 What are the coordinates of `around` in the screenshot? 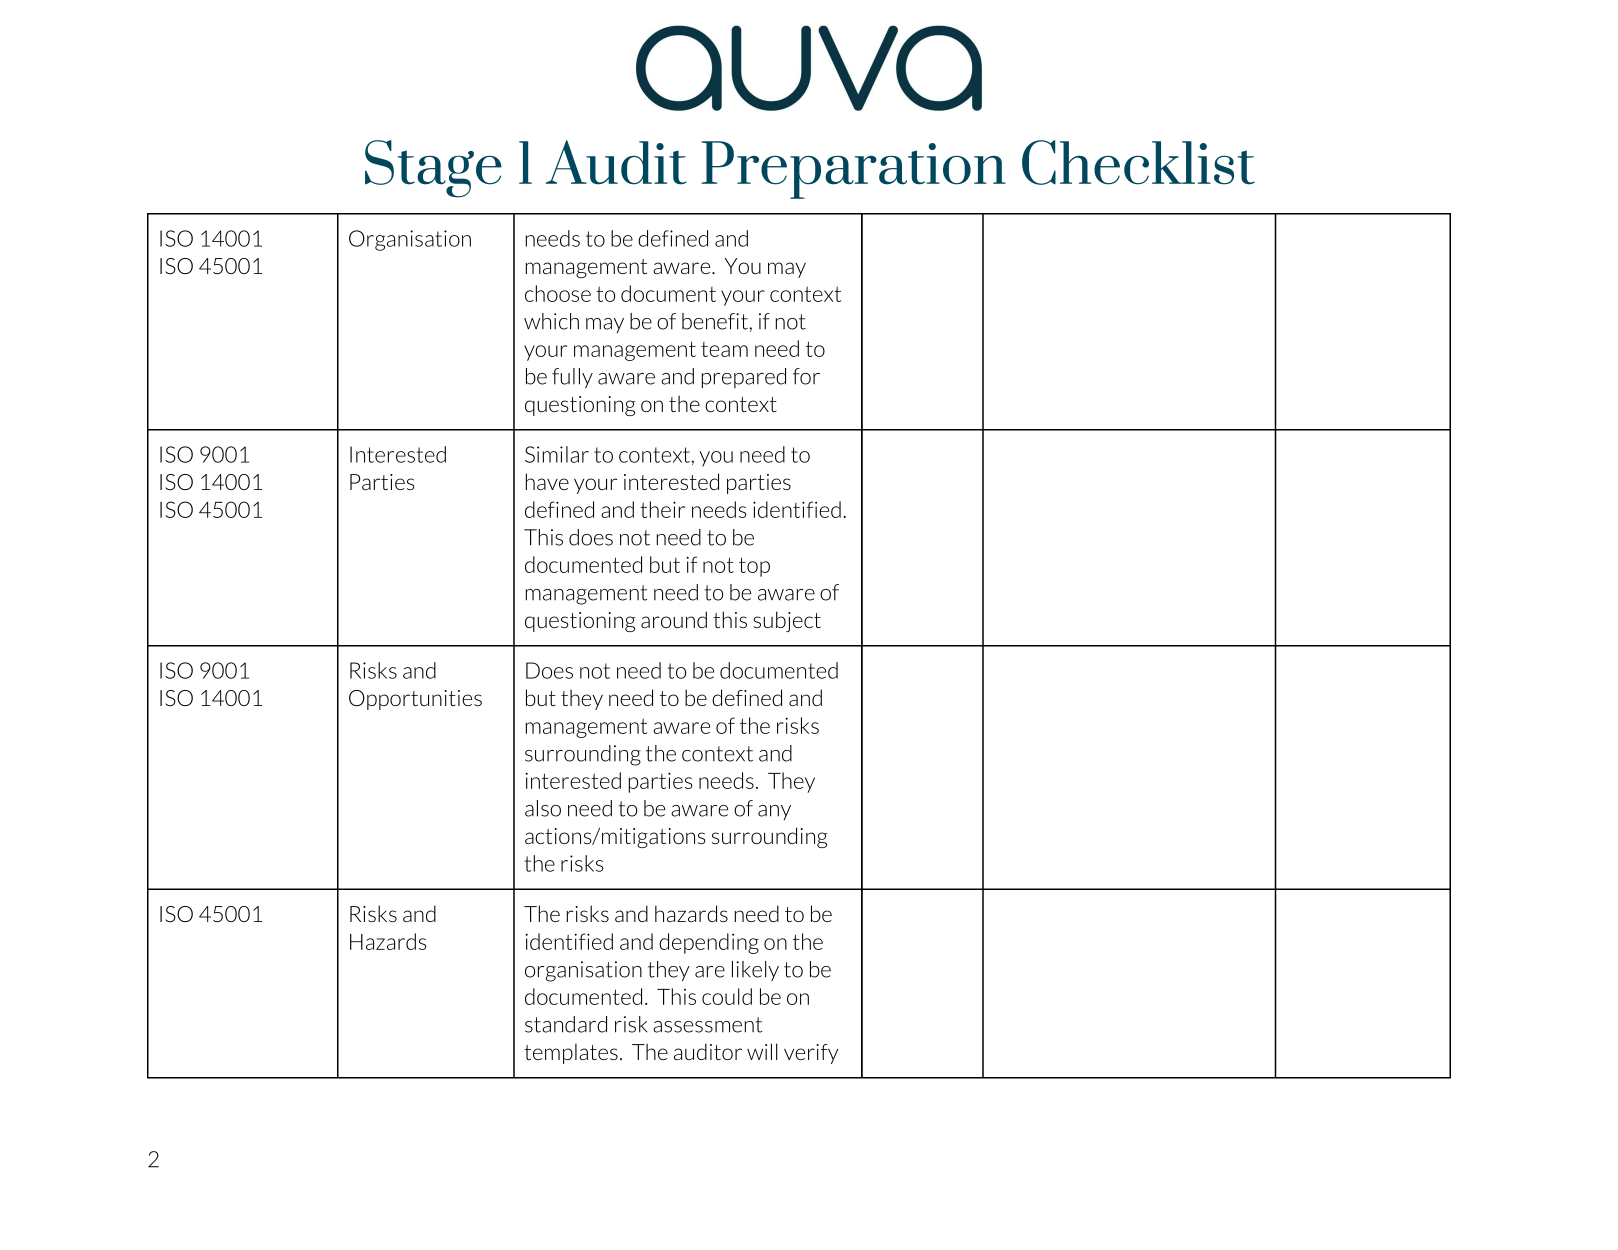 It's located at (674, 619).
